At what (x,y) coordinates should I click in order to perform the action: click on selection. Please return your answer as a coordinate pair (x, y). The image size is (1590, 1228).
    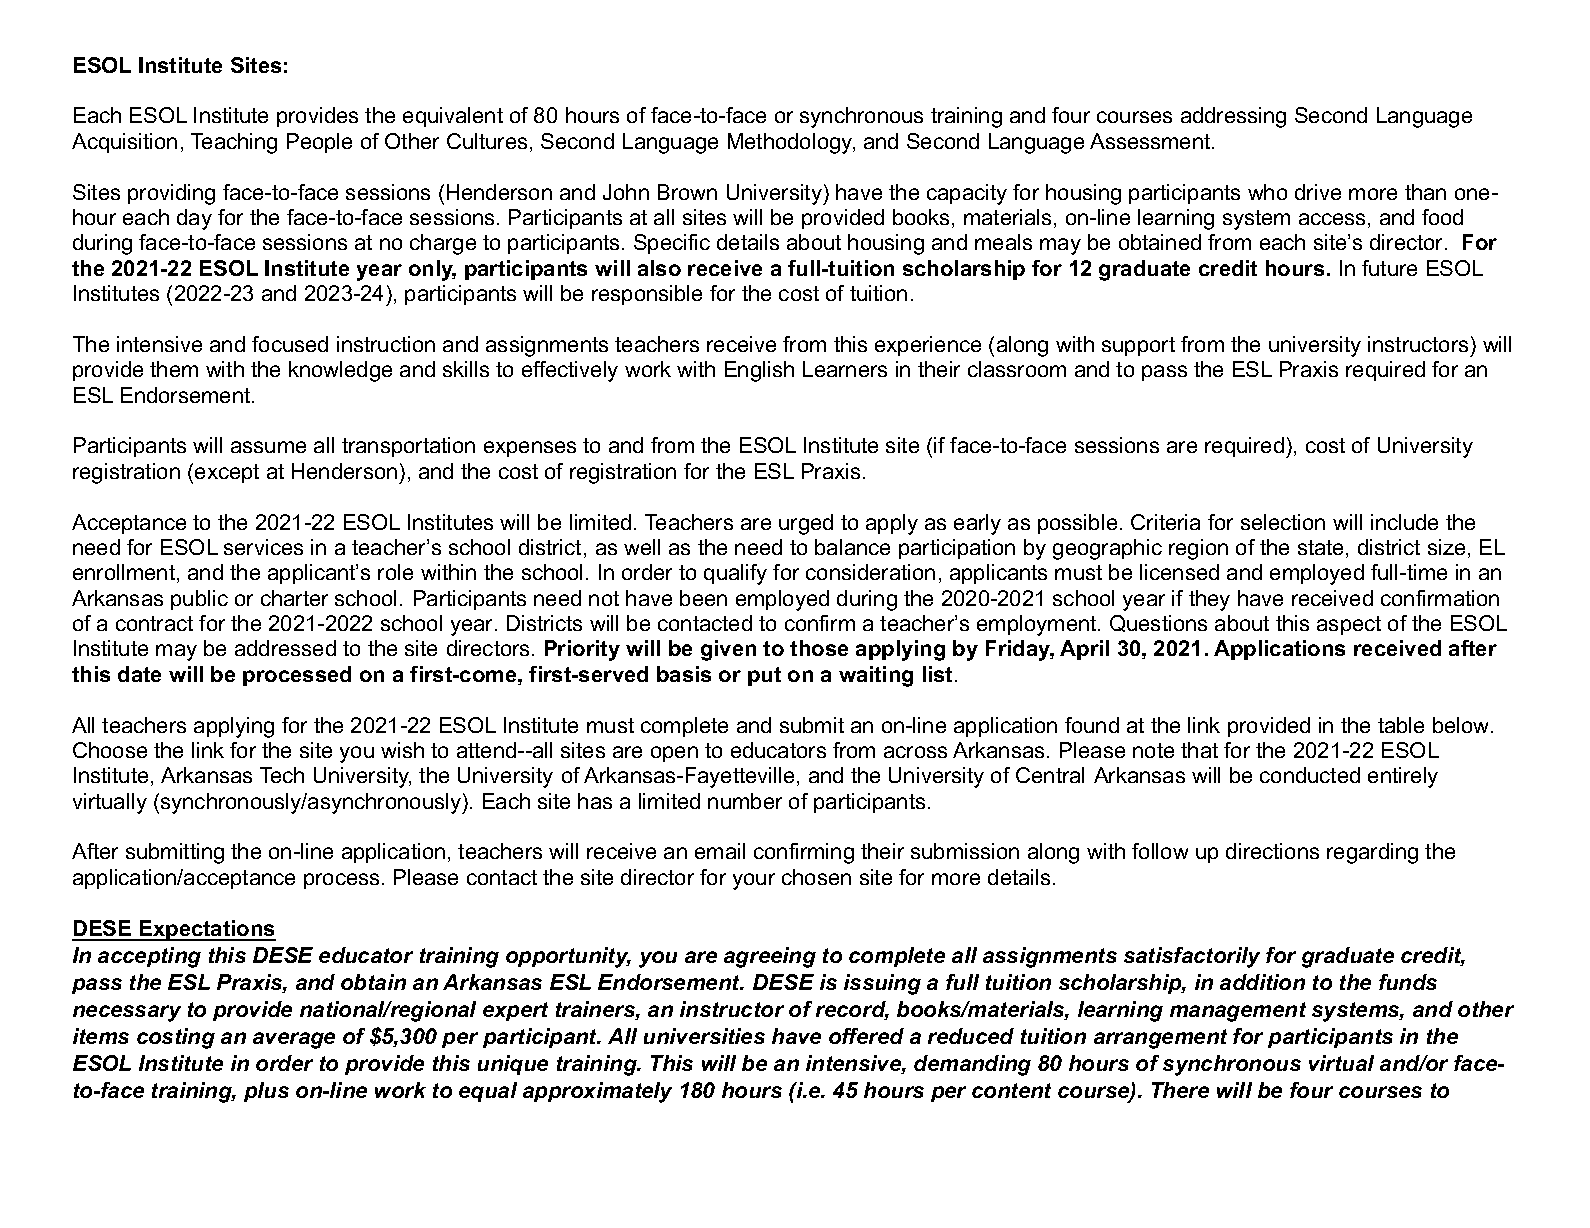
    Looking at the image, I should click on (1283, 522).
